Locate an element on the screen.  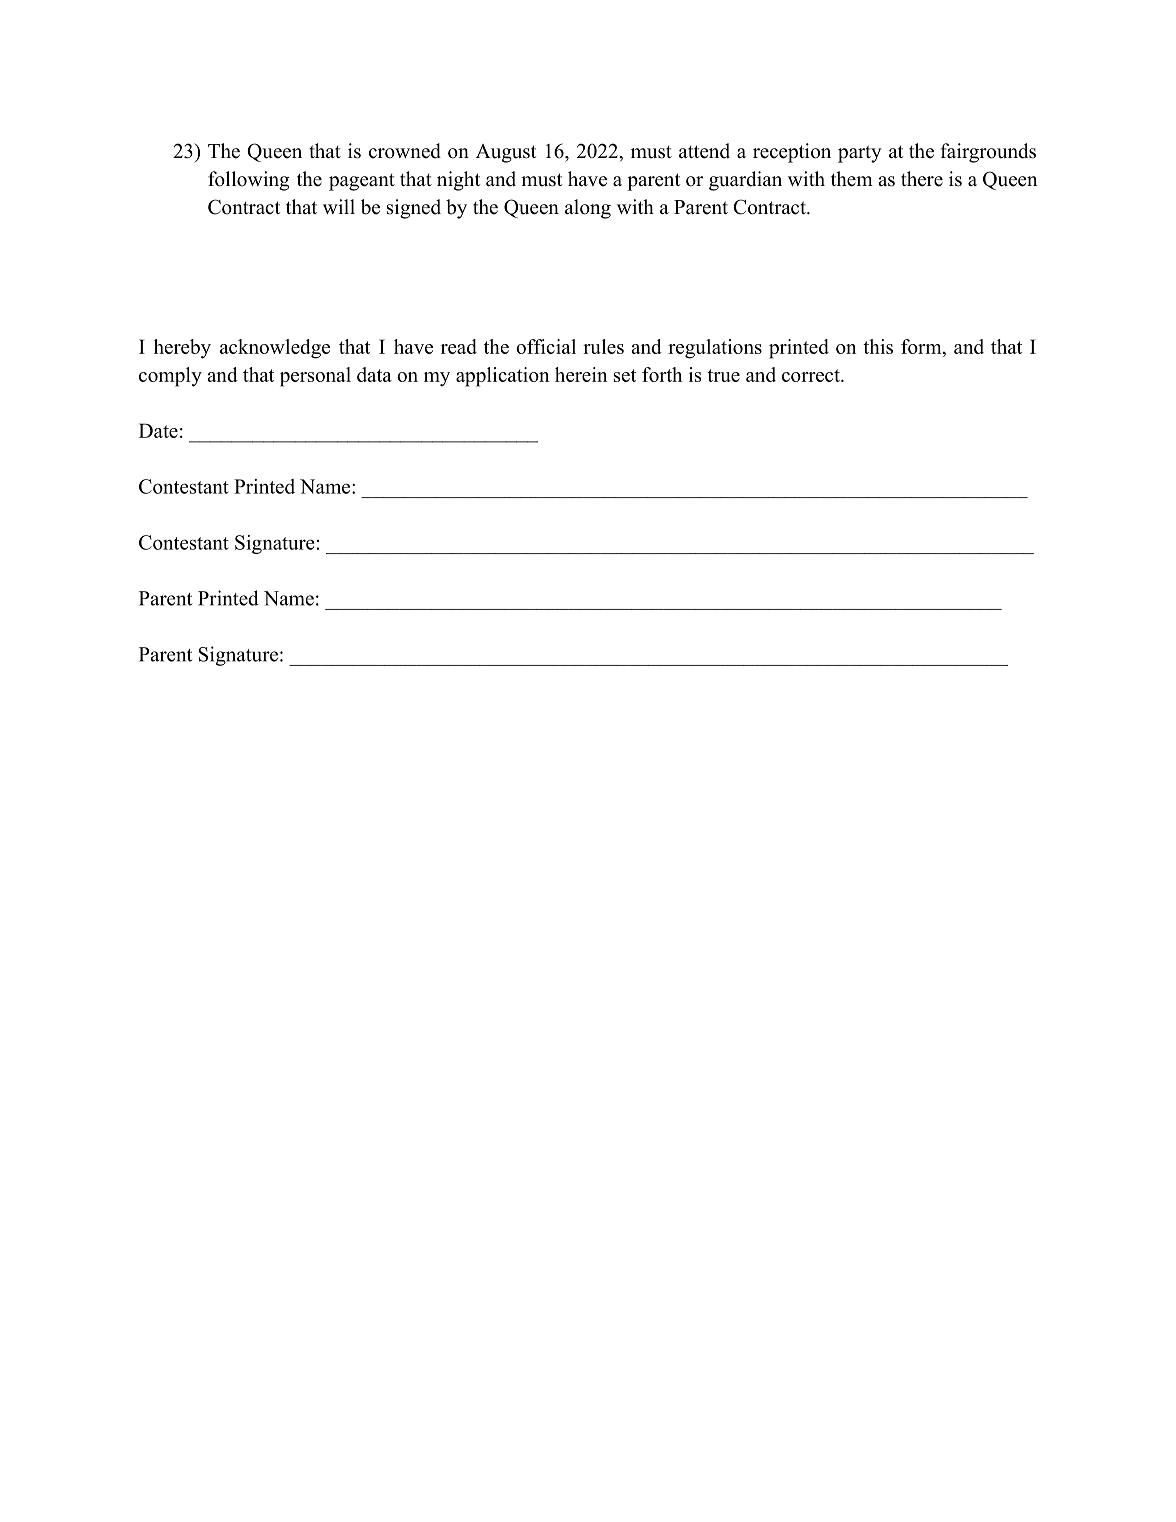
Date is located at coordinates (158, 430).
